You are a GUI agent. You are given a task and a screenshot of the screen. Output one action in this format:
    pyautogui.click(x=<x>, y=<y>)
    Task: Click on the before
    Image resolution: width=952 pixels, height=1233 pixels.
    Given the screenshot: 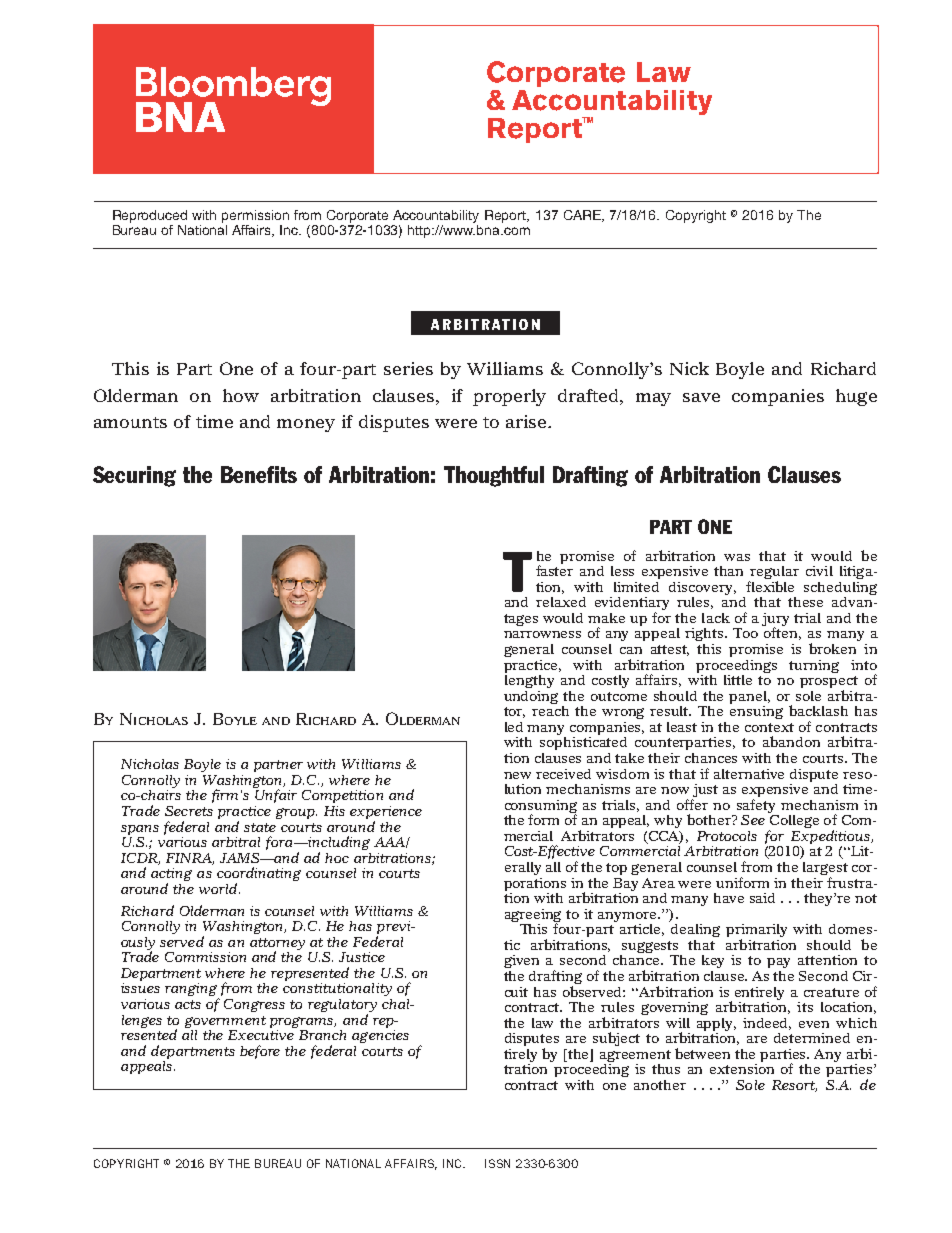 What is the action you would take?
    pyautogui.click(x=260, y=1052)
